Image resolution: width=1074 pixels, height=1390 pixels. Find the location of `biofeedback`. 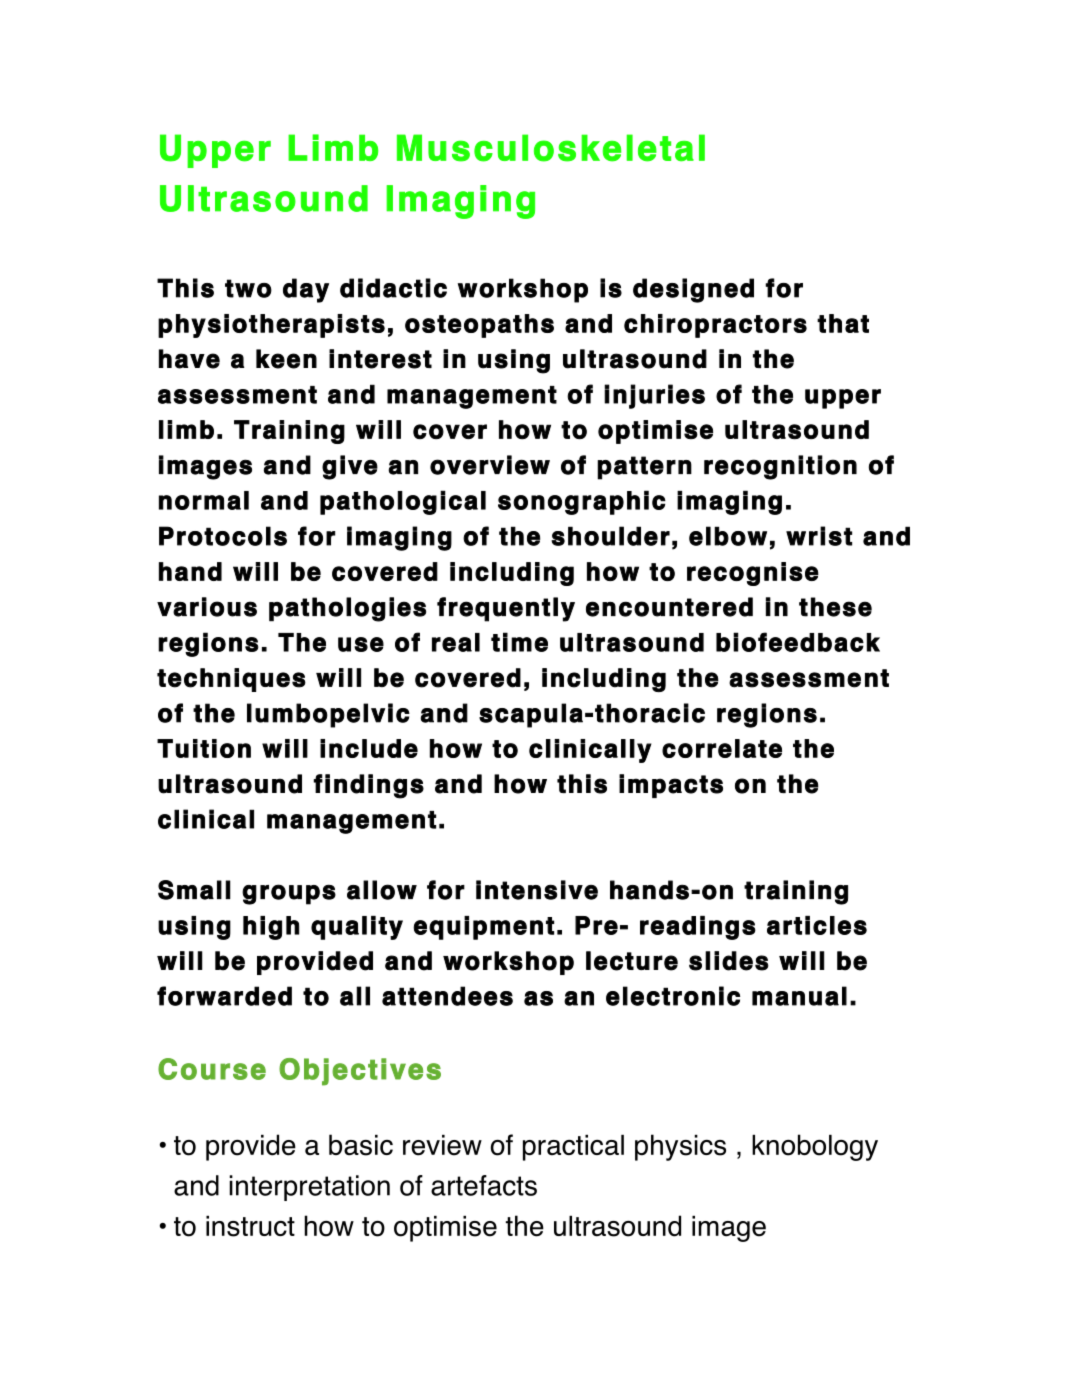

biofeedback is located at coordinates (798, 642).
